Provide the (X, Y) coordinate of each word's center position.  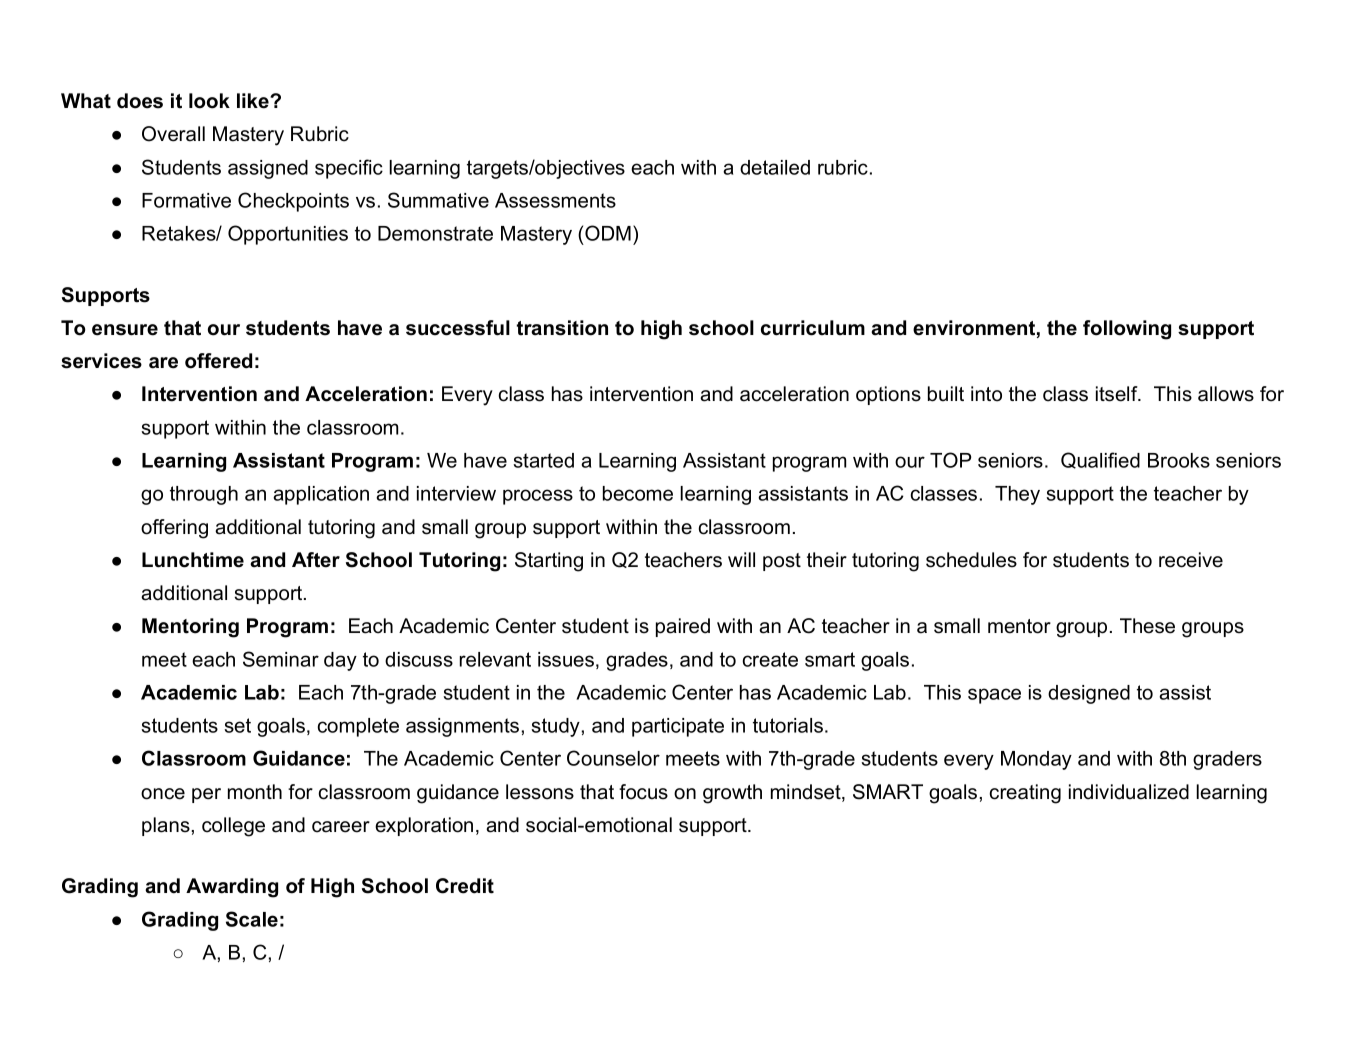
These (1147, 626)
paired (683, 627)
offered (218, 361)
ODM (608, 233)
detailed (775, 167)
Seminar (281, 659)
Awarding (232, 888)
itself (1117, 394)
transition (562, 328)
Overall (173, 134)
